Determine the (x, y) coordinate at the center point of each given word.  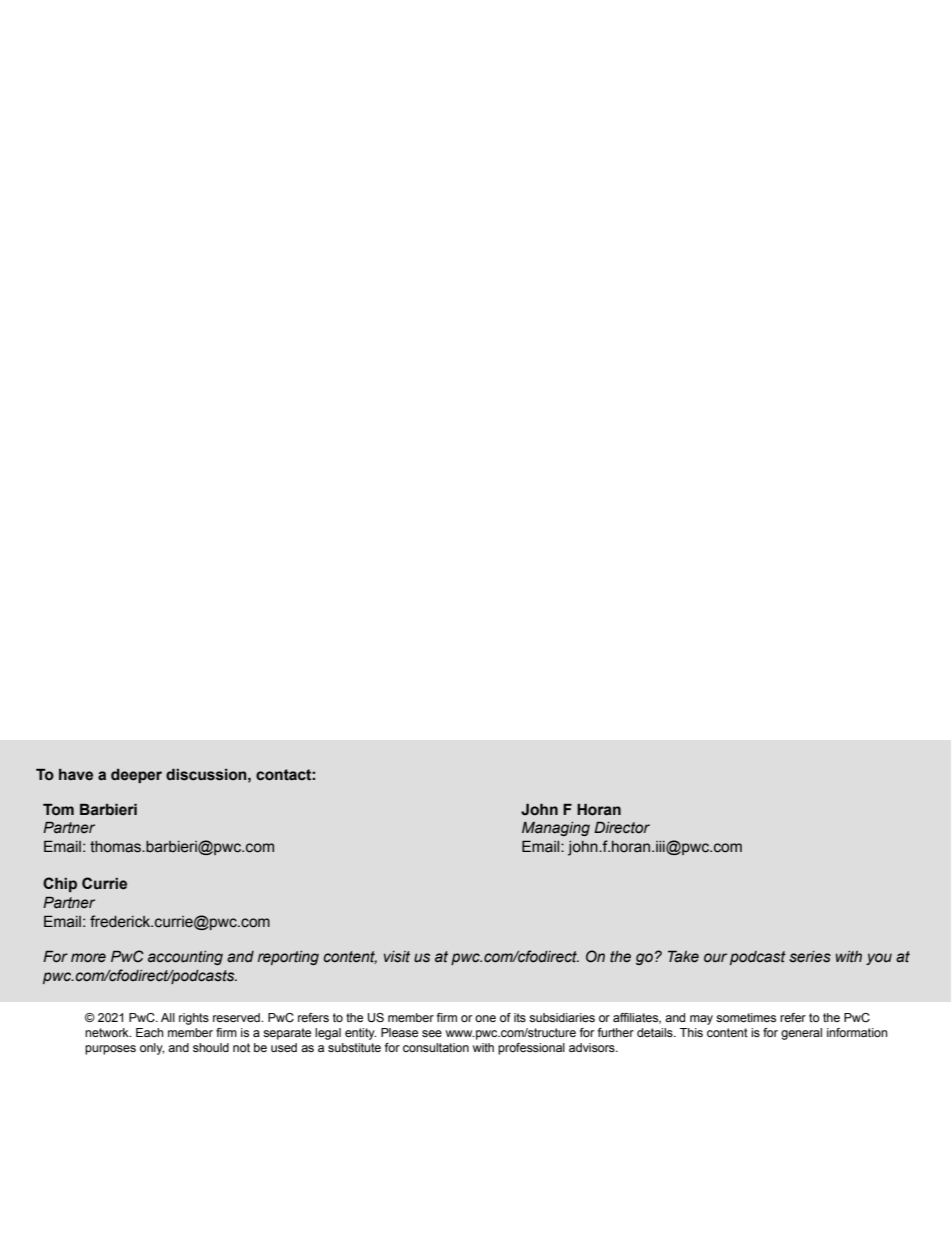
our (715, 958)
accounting (185, 958)
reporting (288, 958)
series (810, 957)
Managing (556, 829)
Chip (60, 884)
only (152, 1049)
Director (622, 827)
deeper (136, 776)
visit (397, 957)
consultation (436, 1047)
